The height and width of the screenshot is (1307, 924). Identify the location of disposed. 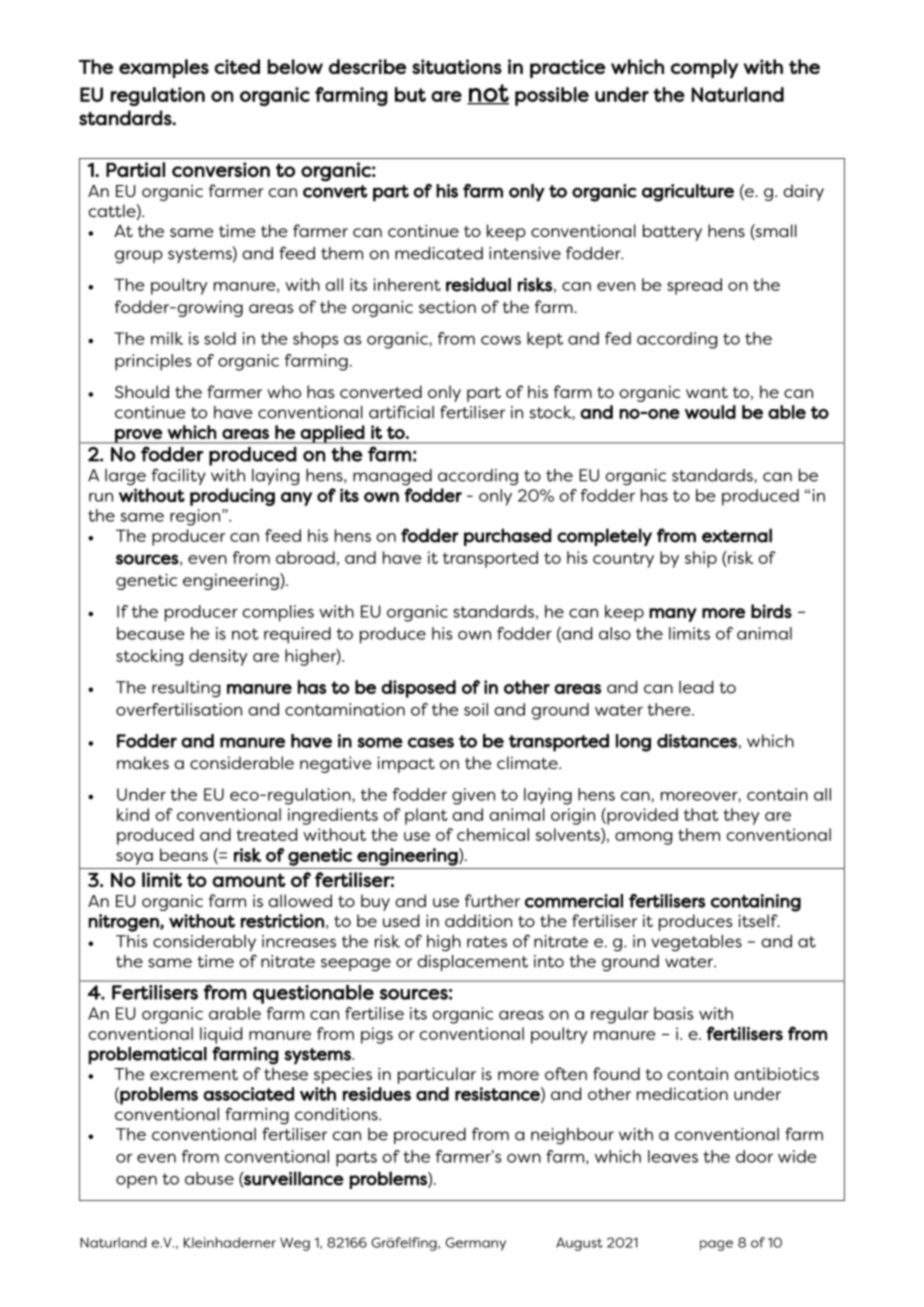
(418, 689).
